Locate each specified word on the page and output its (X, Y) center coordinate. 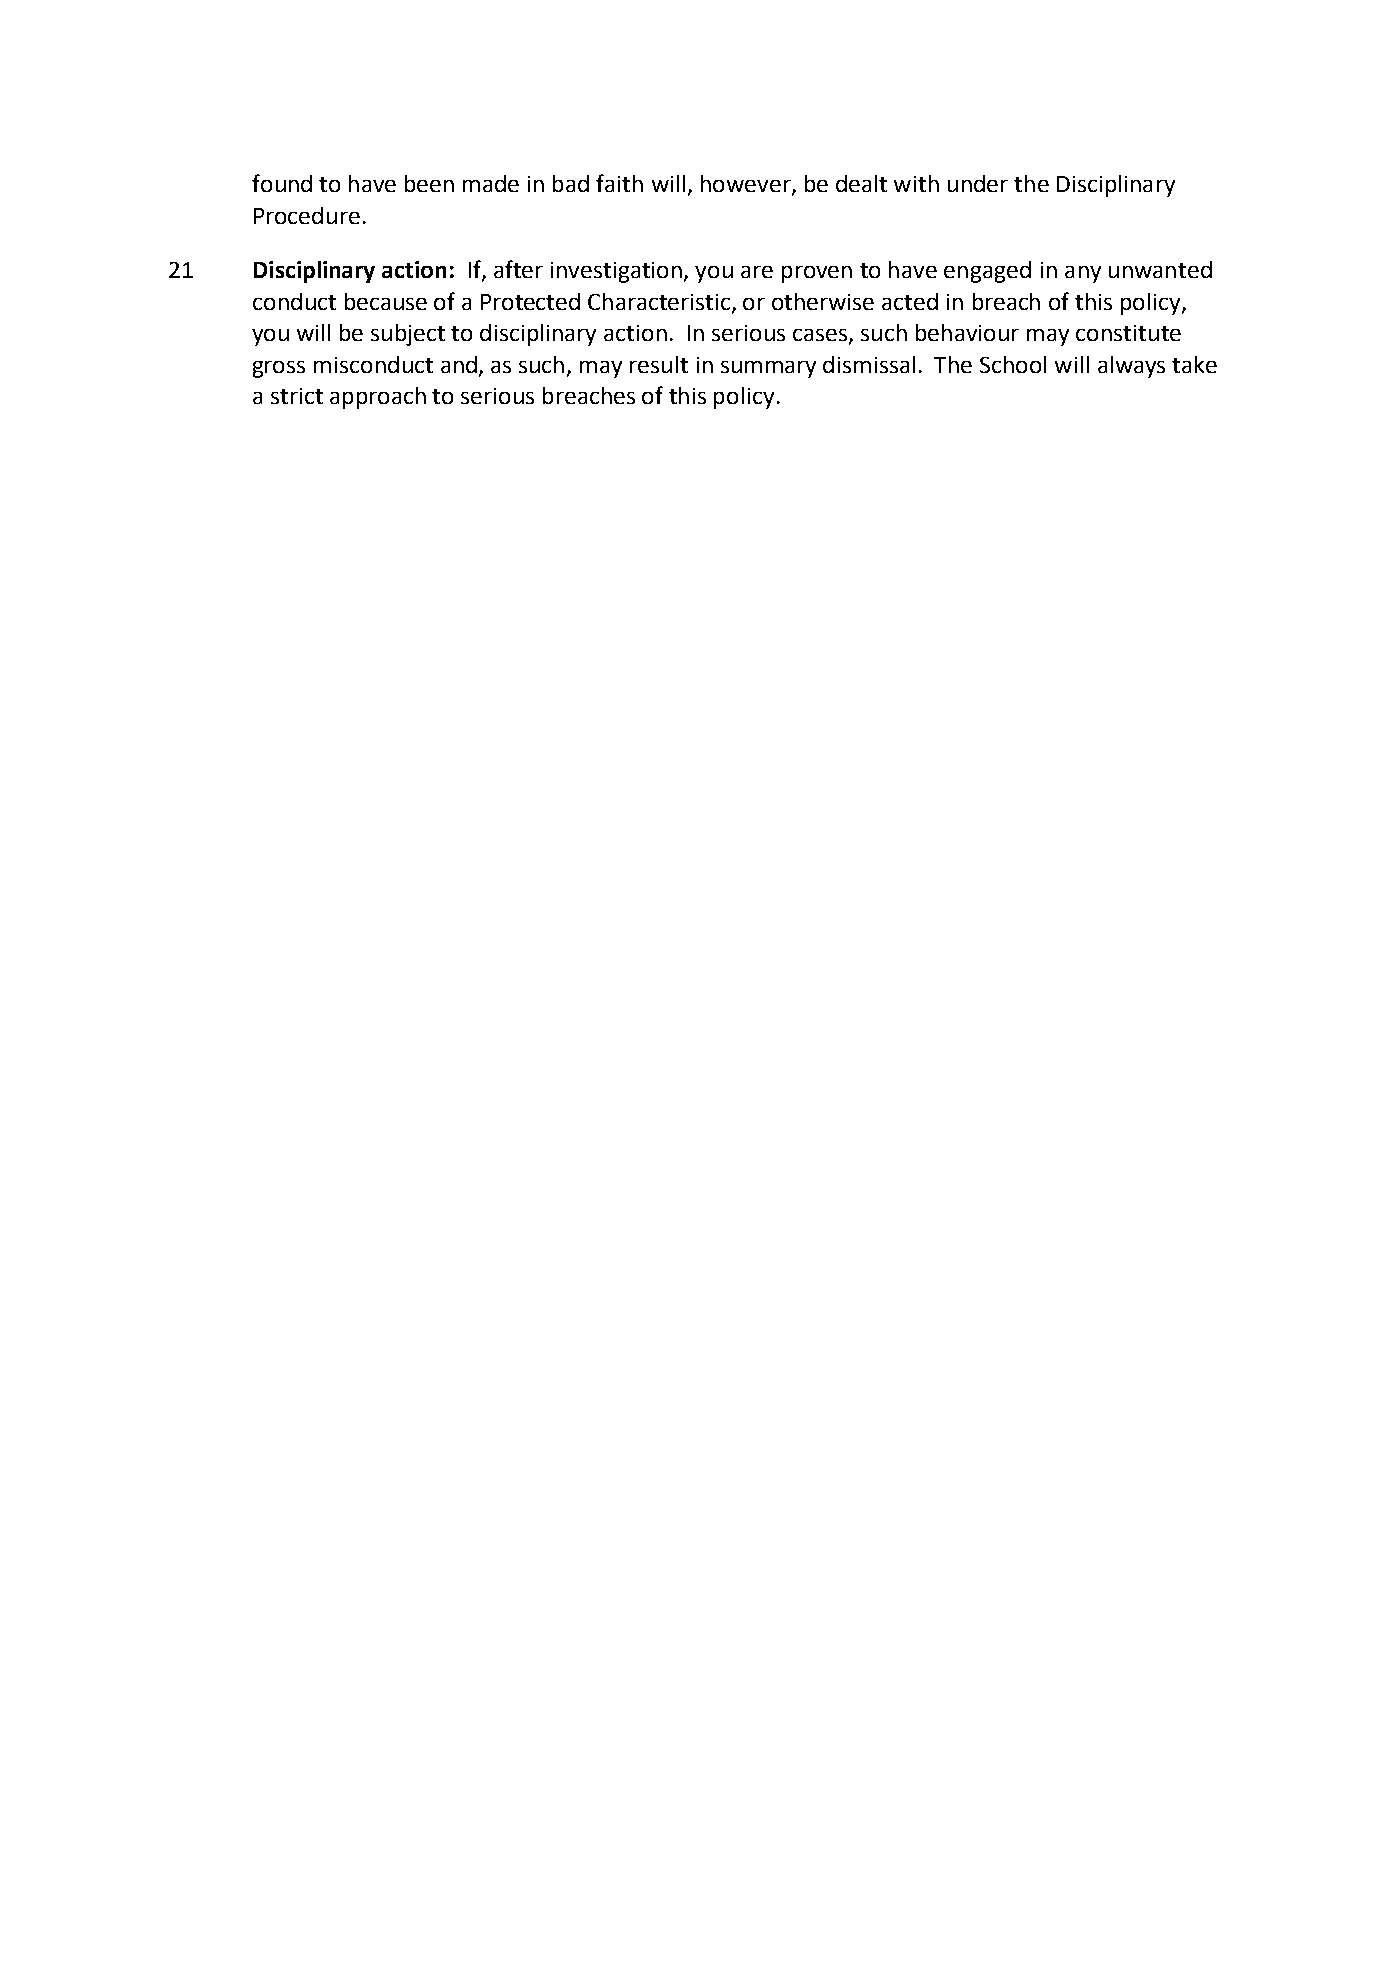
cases (821, 336)
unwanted (1160, 269)
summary (768, 369)
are (757, 272)
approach (378, 398)
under (978, 183)
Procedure (307, 215)
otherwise (823, 301)
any (1083, 274)
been (429, 183)
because (386, 301)
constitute (1128, 333)
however (747, 185)
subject (408, 335)
